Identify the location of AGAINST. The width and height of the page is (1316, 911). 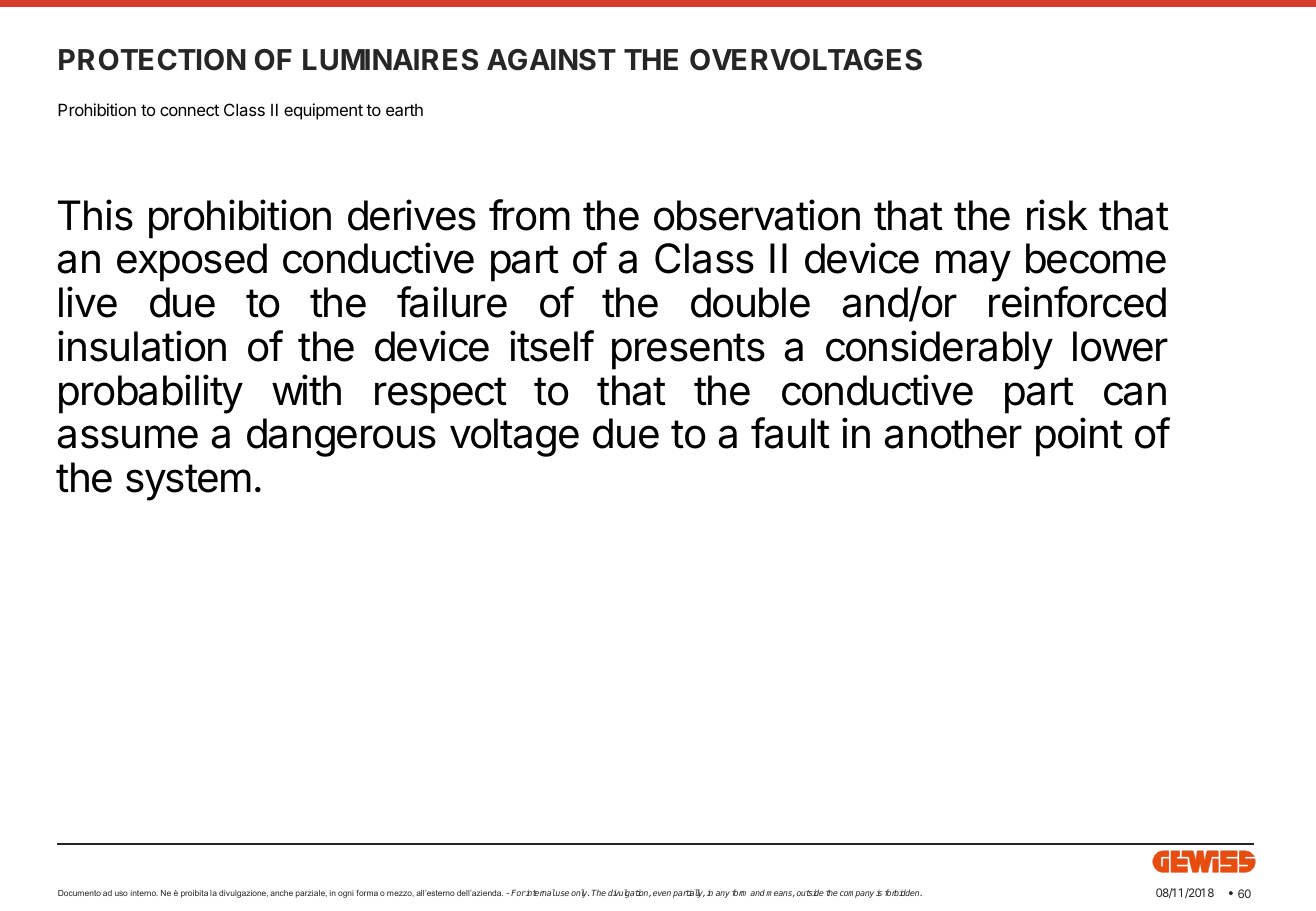
(551, 60).
